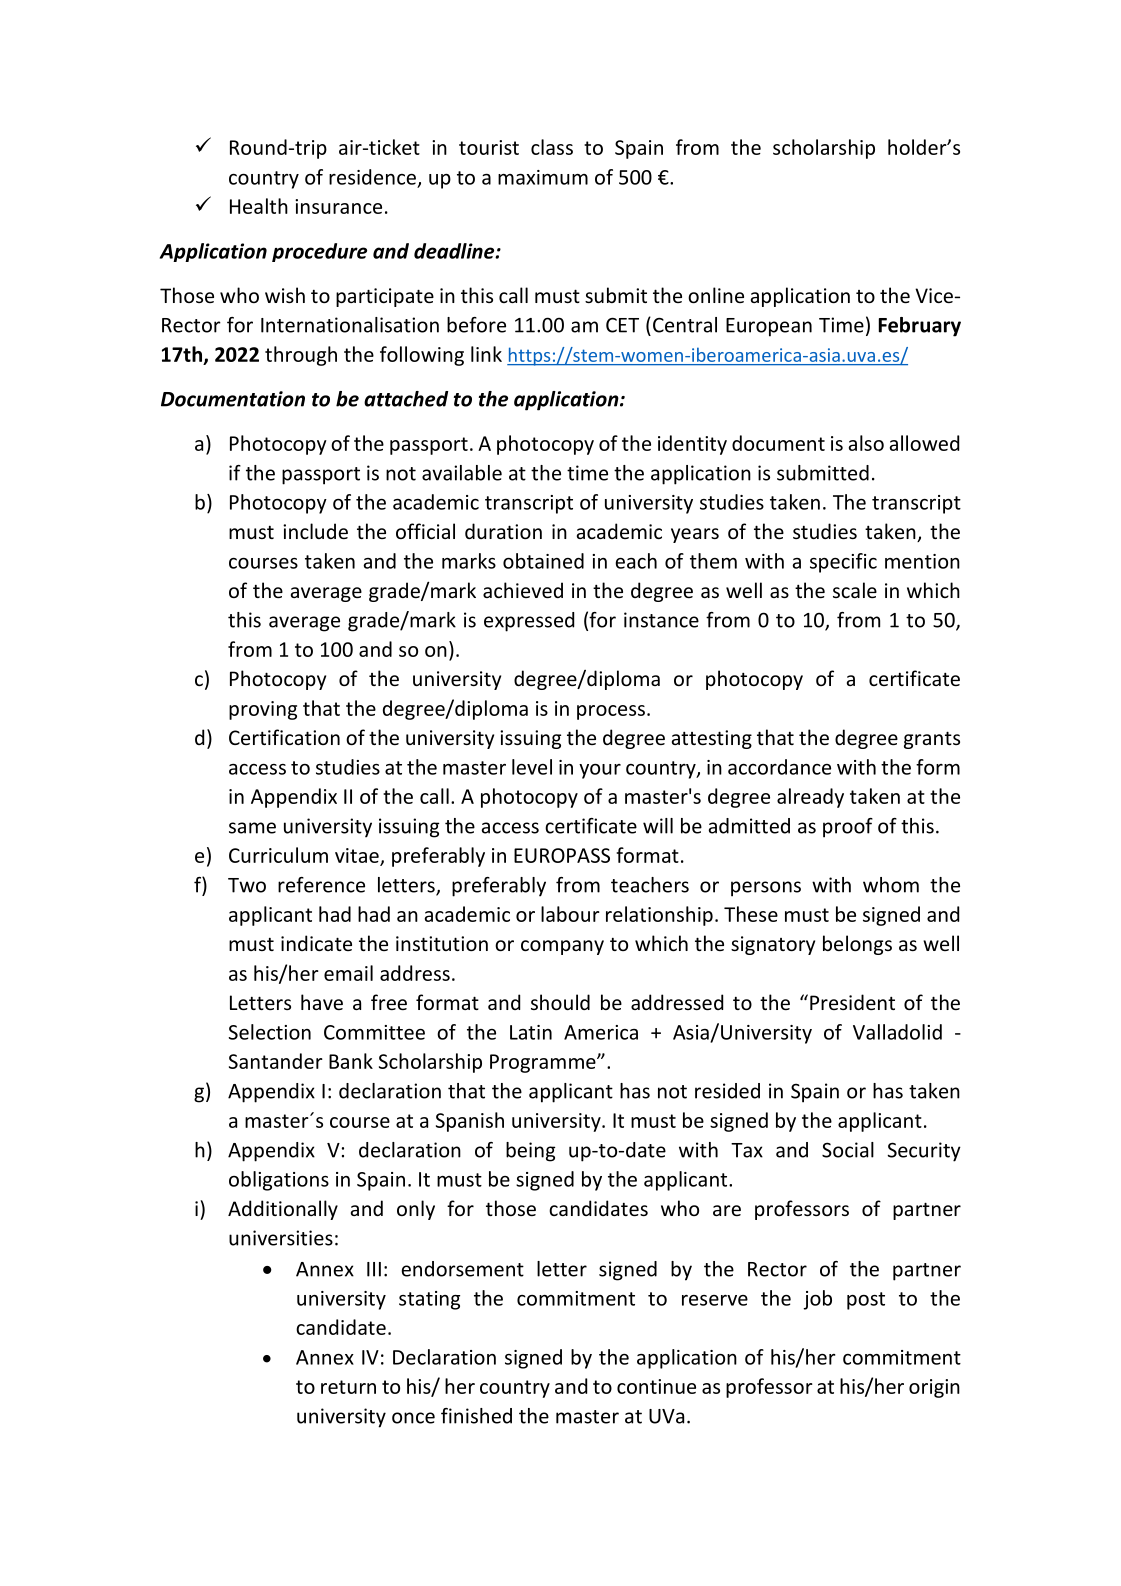 The height and width of the screenshot is (1586, 1121). I want to click on maximum, so click(543, 177).
